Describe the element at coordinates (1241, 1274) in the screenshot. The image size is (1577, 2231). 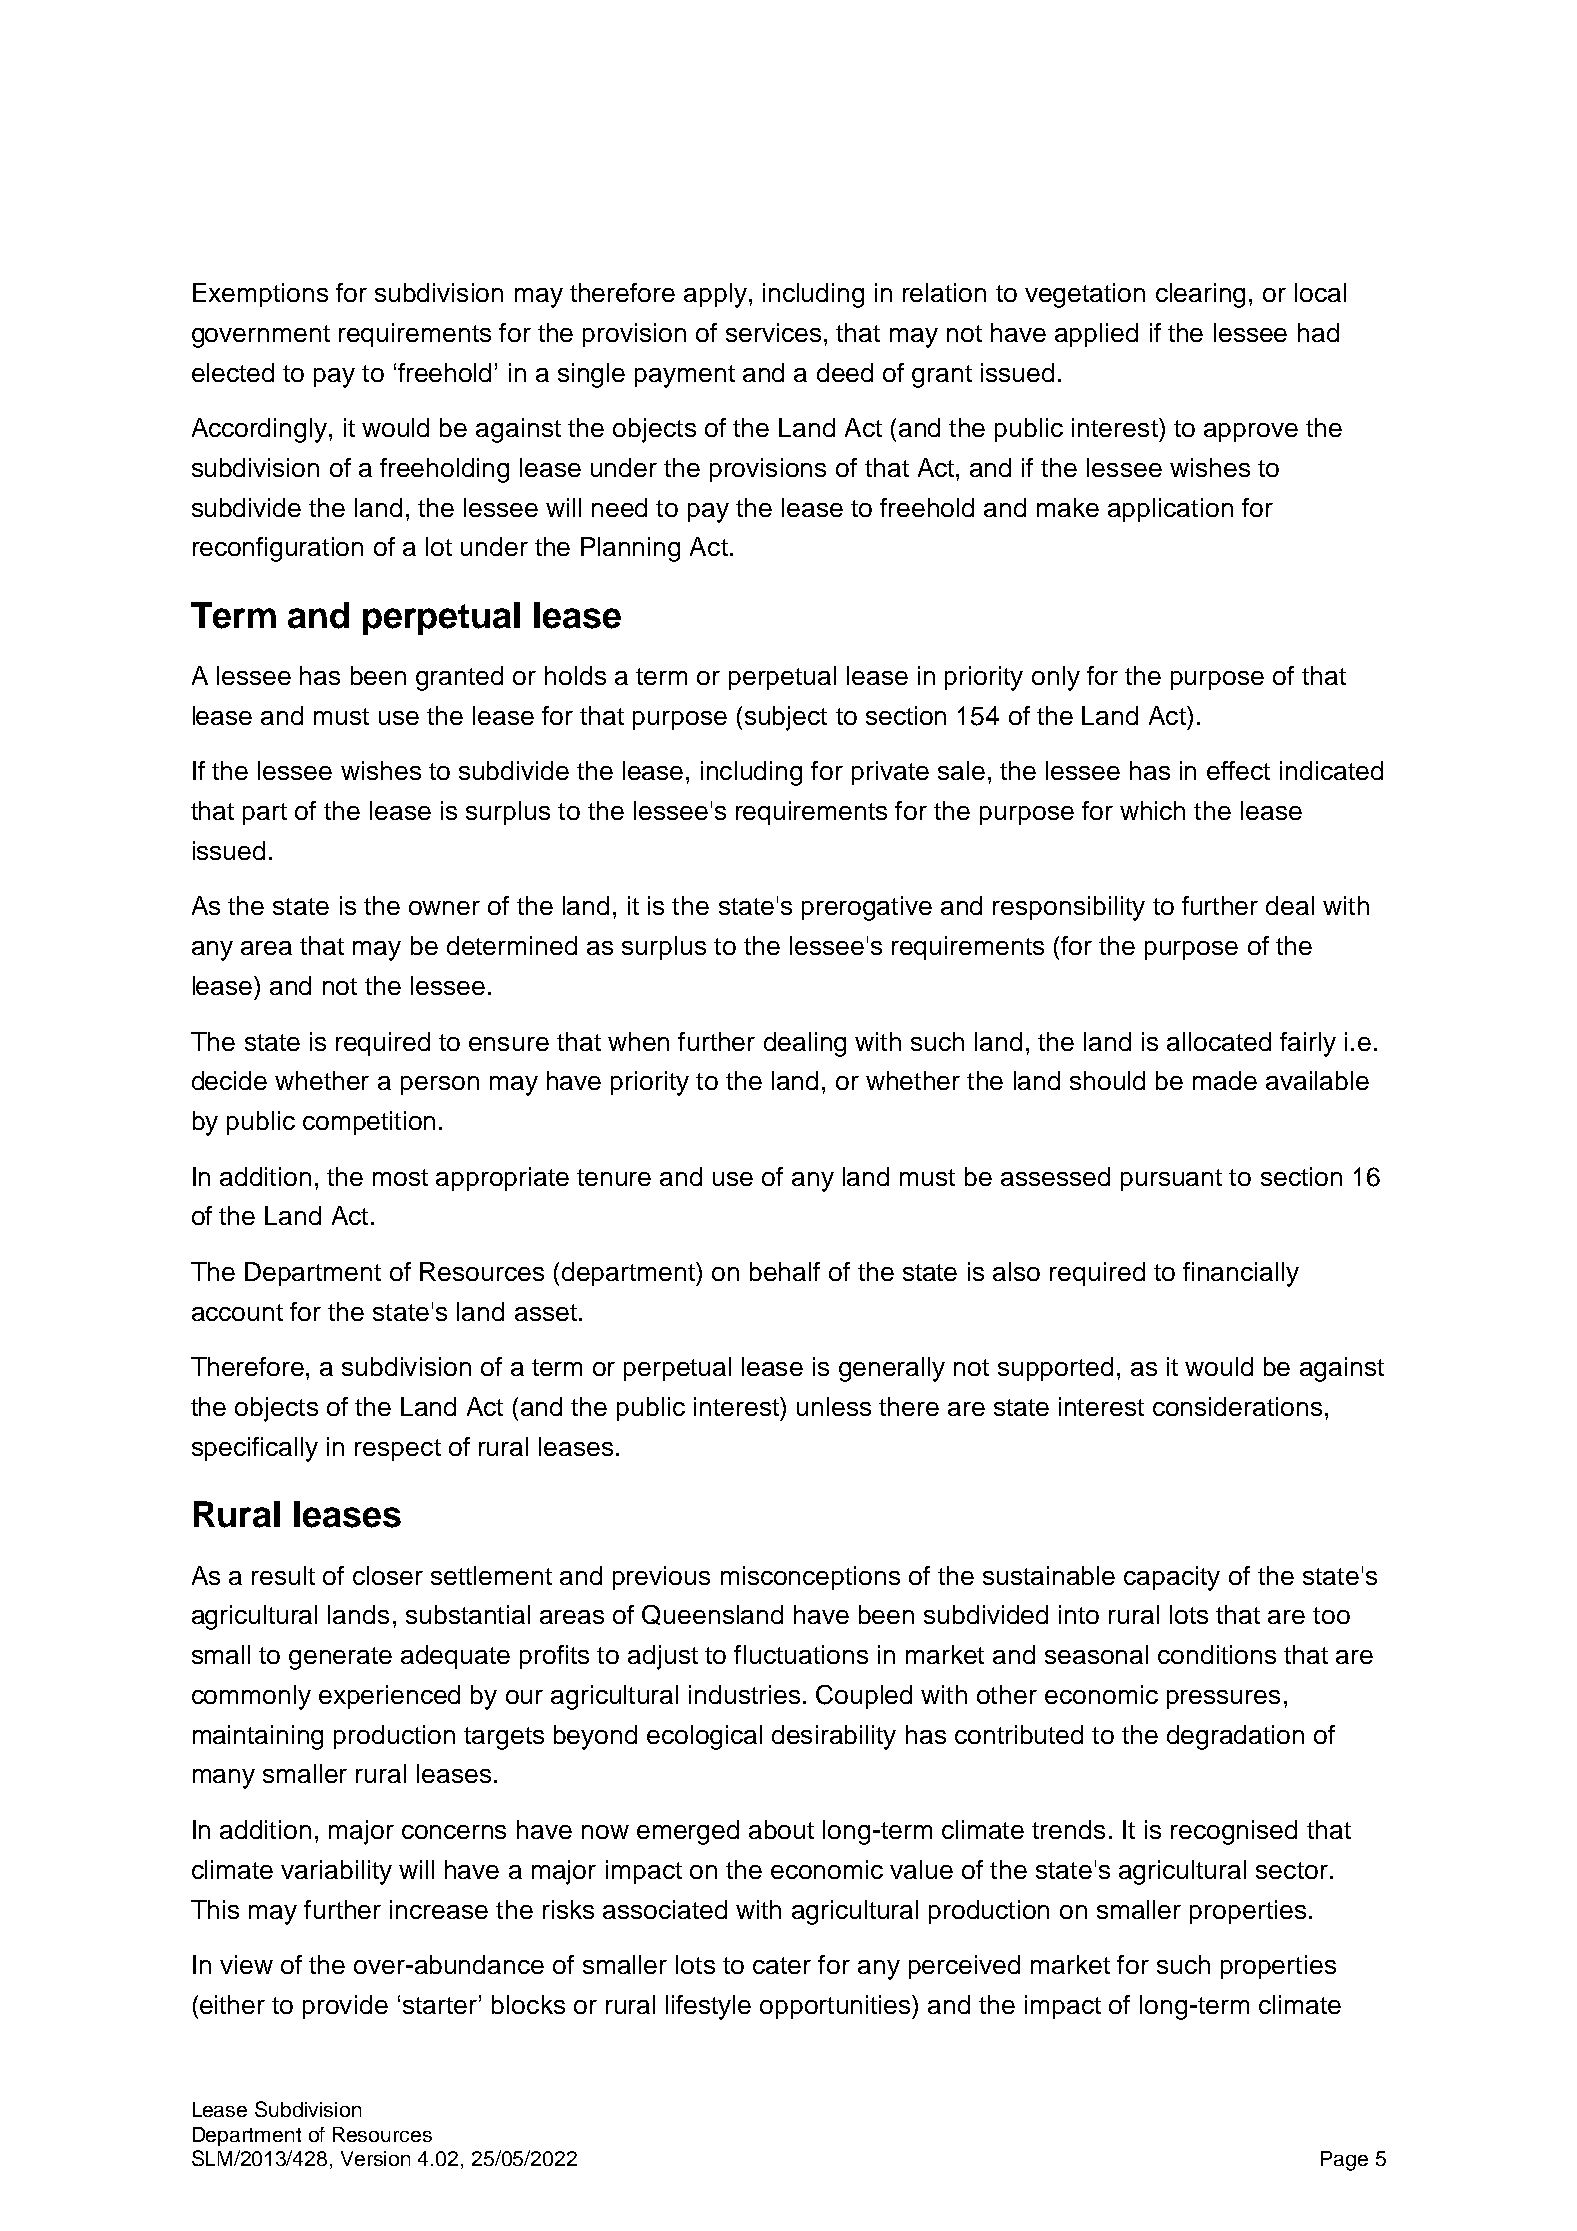
I see `financially` at that location.
